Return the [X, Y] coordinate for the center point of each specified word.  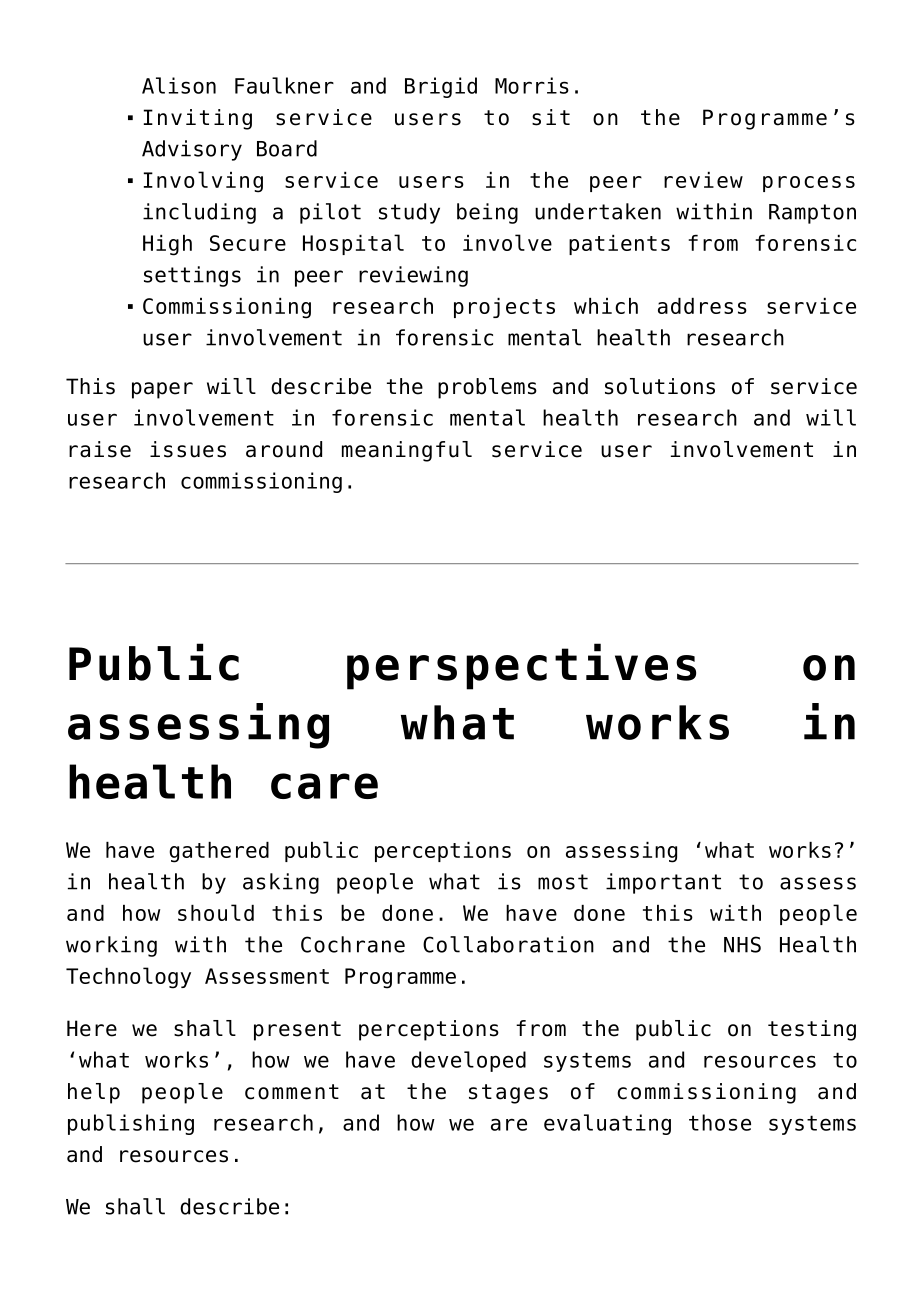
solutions [660, 386]
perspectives [521, 666]
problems [487, 388]
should [216, 912]
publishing [131, 1124]
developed [468, 1061]
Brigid [441, 87]
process [809, 184]
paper [162, 390]
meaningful [407, 451]
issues [188, 449]
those [720, 1122]
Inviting [198, 119]
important [663, 883]
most [563, 882]
